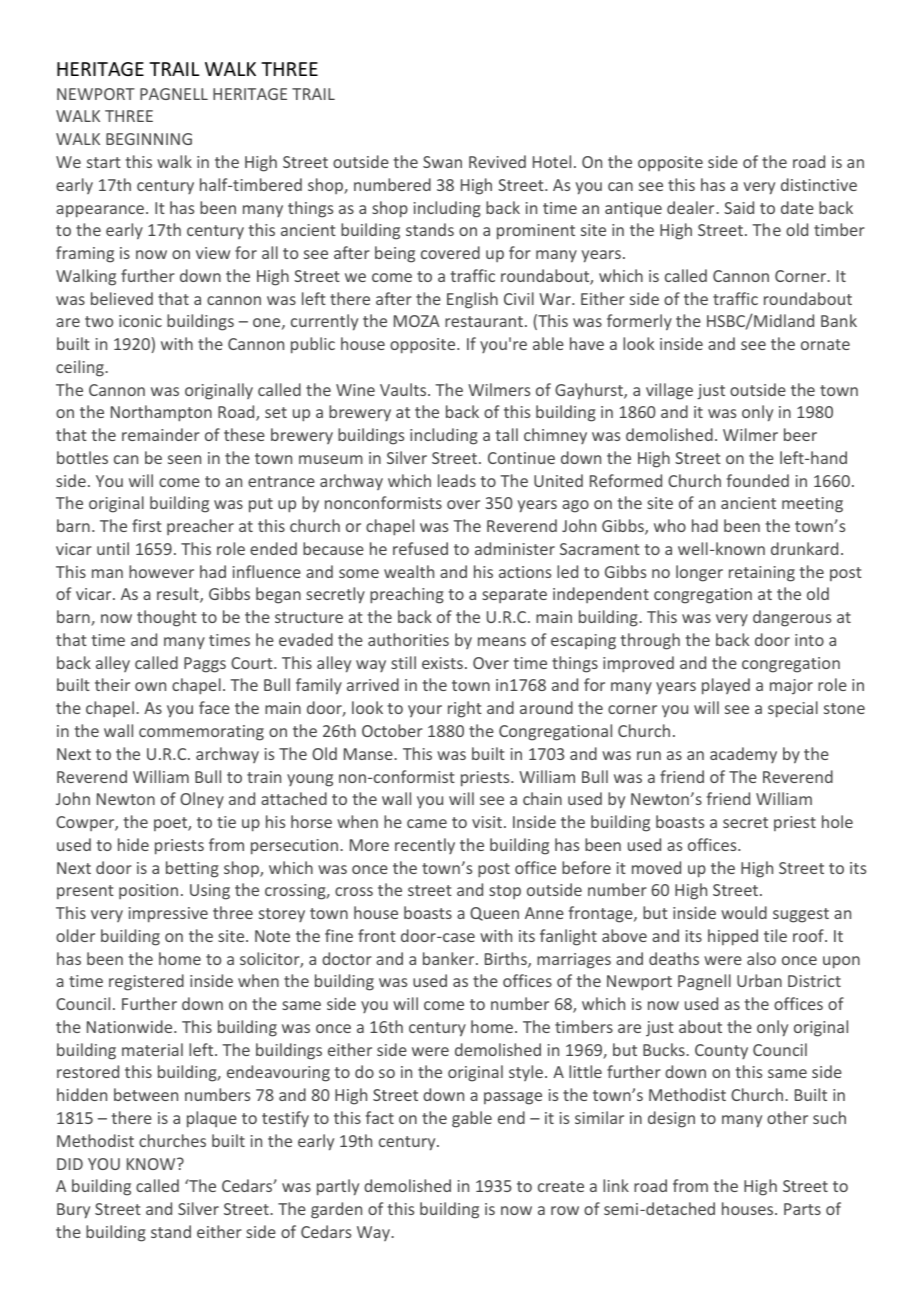 The image size is (924, 1308). I want to click on BEGINNING, so click(149, 139).
